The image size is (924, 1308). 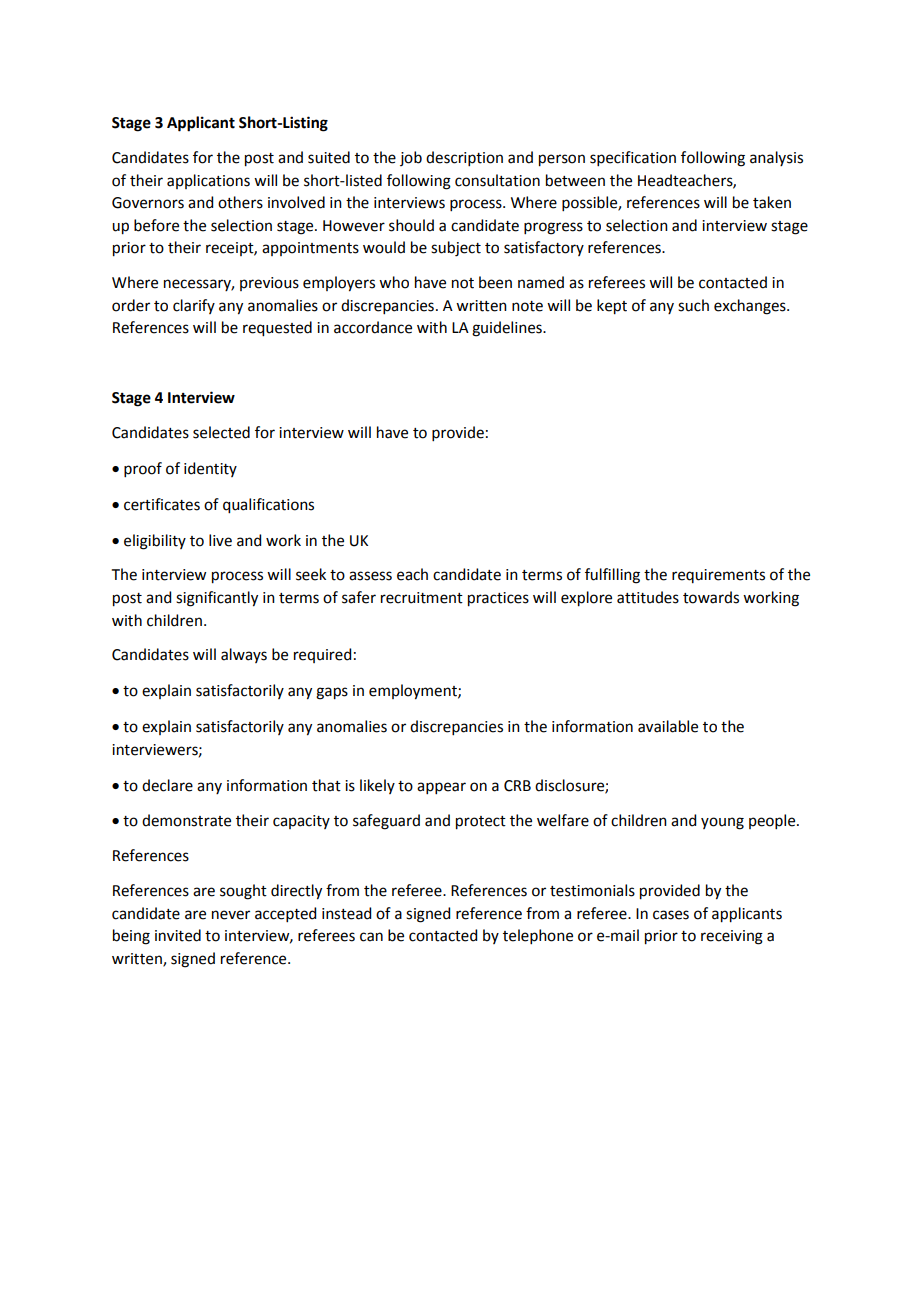 What do you see at coordinates (718, 576) in the screenshot?
I see `requirements` at bounding box center [718, 576].
